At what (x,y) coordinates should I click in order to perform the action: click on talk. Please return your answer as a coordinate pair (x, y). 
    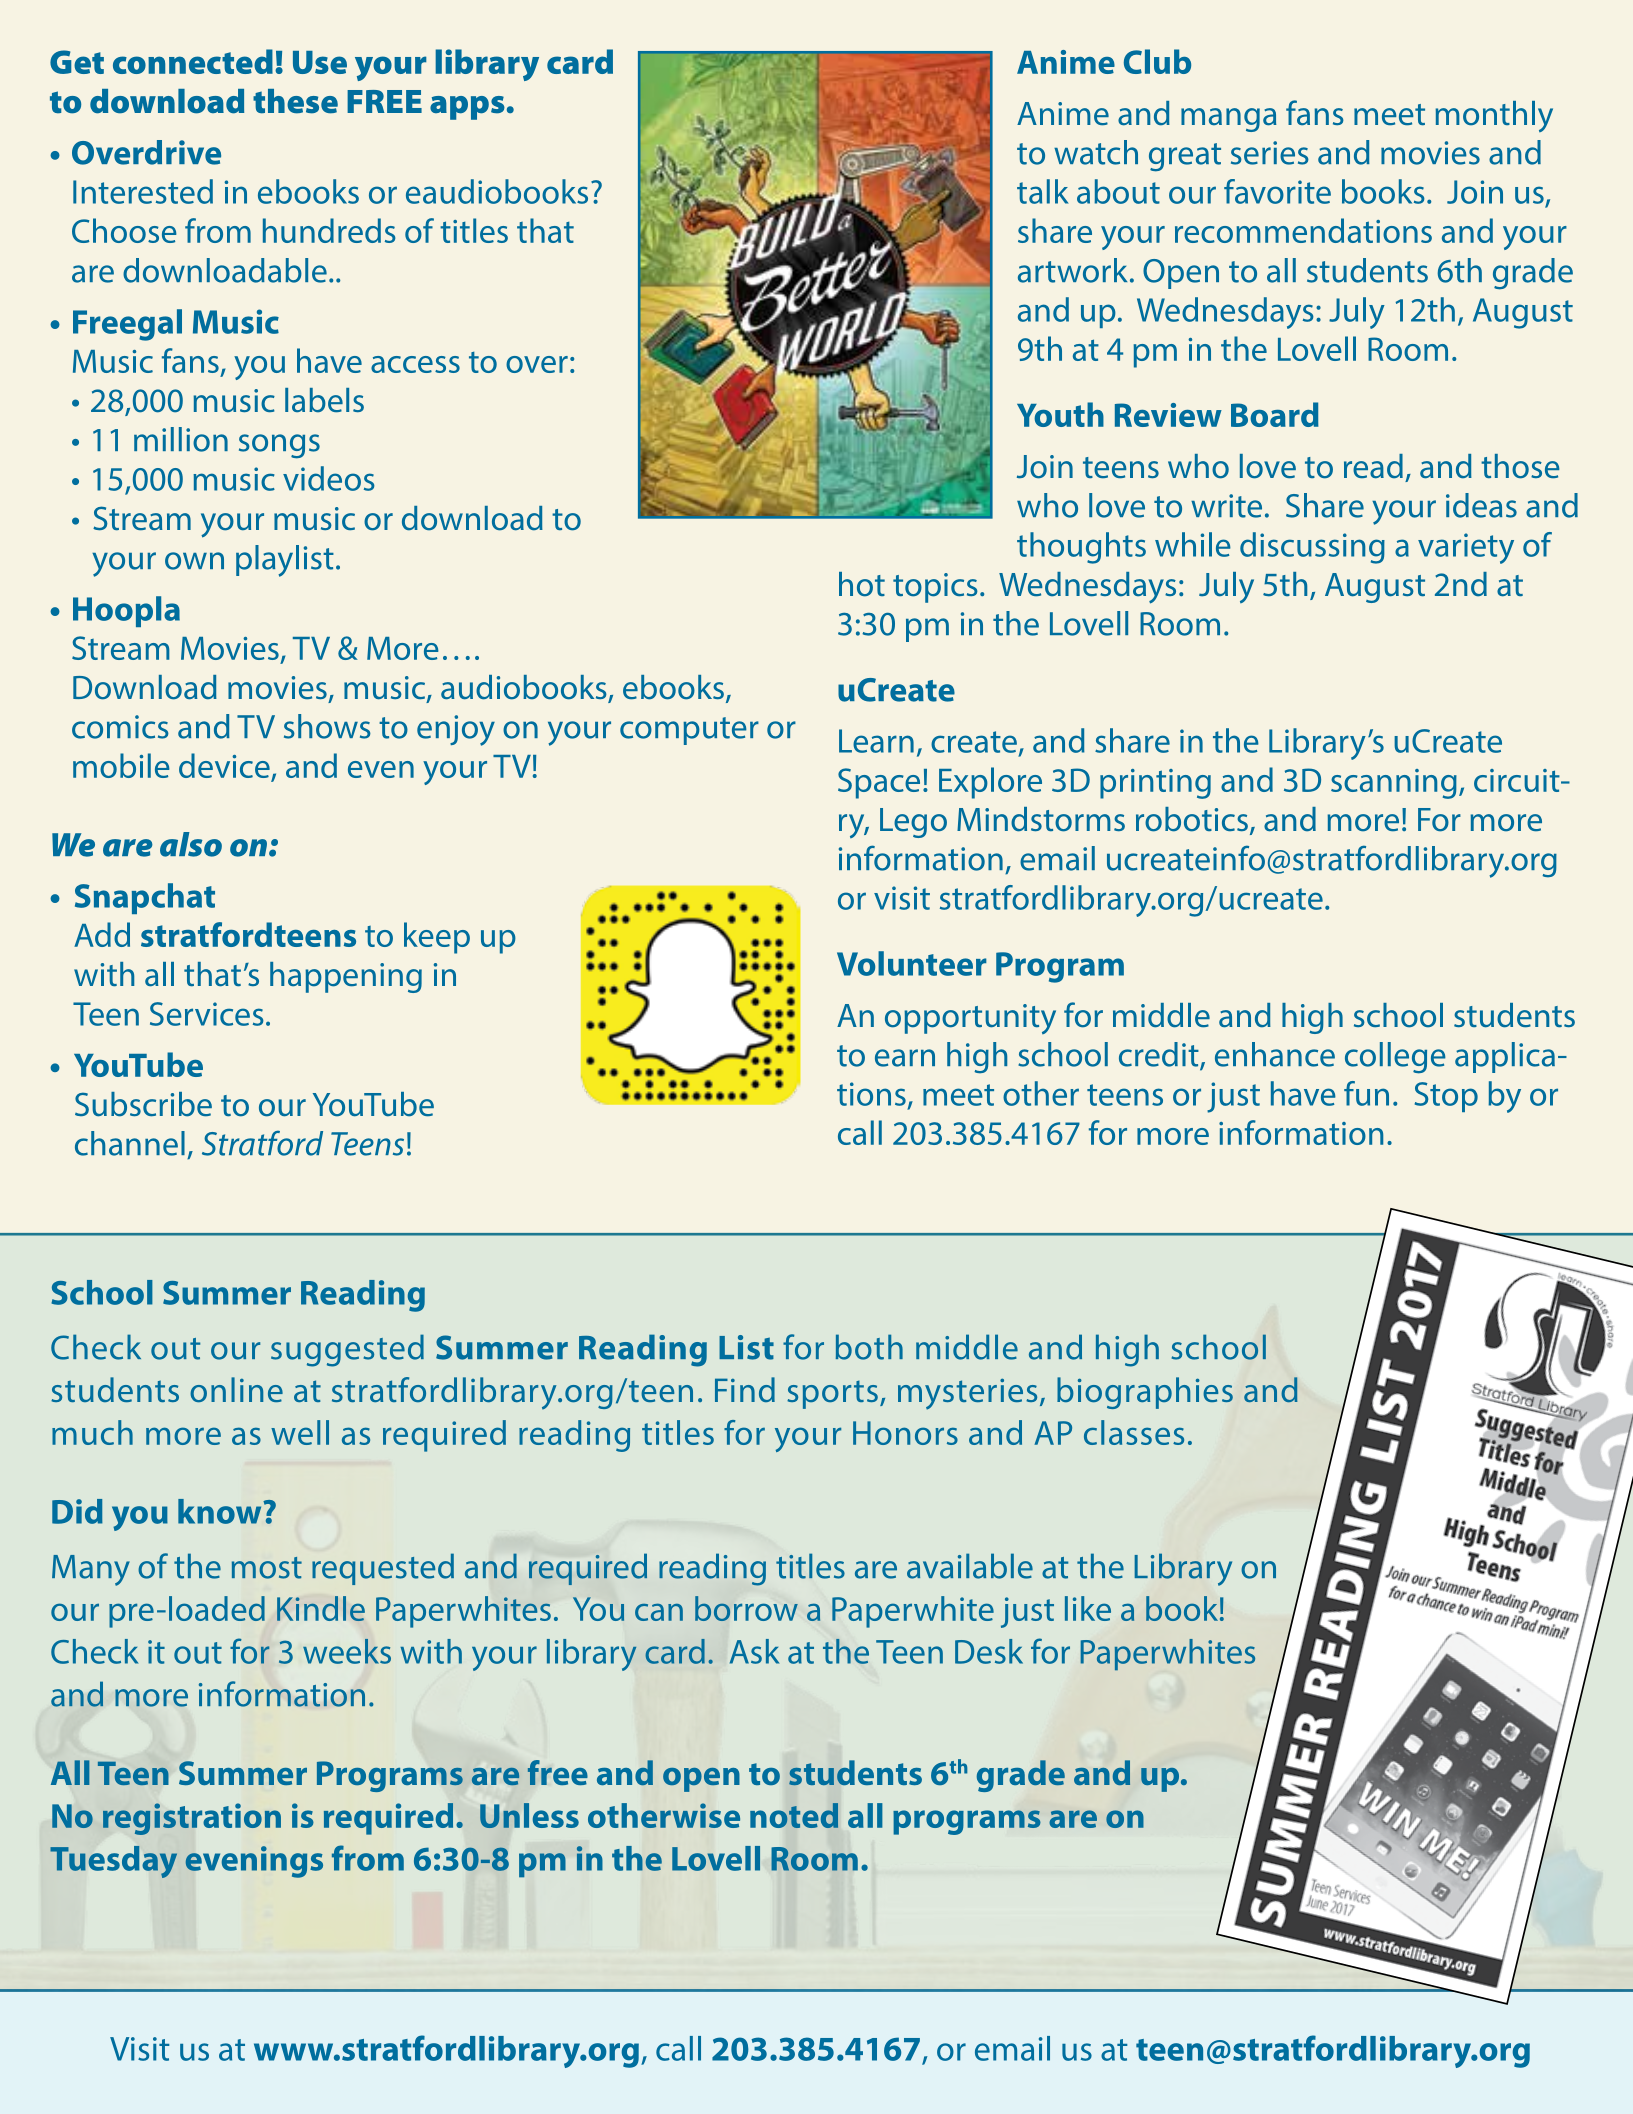
    Looking at the image, I should click on (1043, 191).
